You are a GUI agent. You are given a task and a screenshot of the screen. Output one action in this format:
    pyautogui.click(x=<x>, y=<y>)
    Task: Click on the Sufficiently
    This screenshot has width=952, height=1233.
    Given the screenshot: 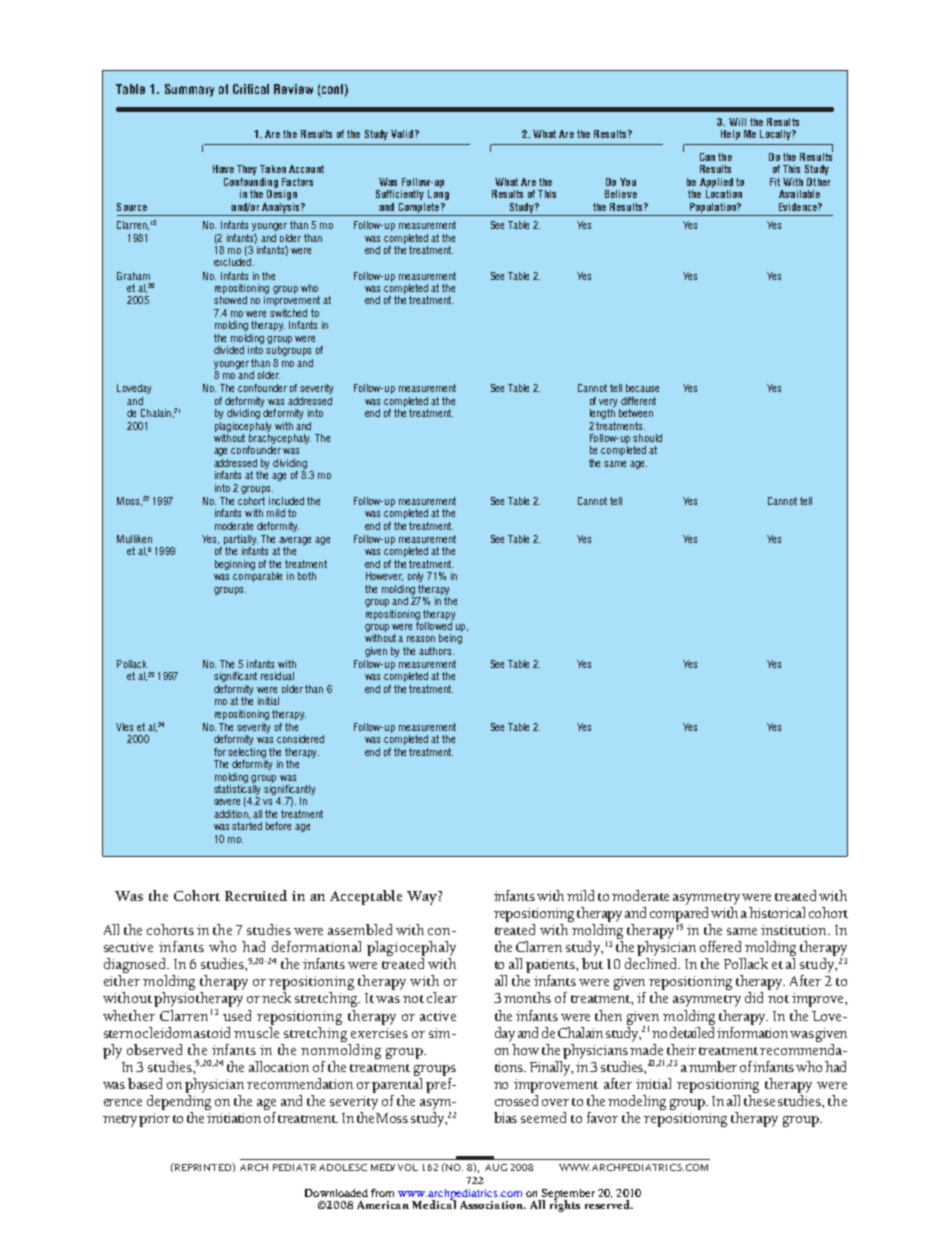 What is the action you would take?
    pyautogui.click(x=400, y=195)
